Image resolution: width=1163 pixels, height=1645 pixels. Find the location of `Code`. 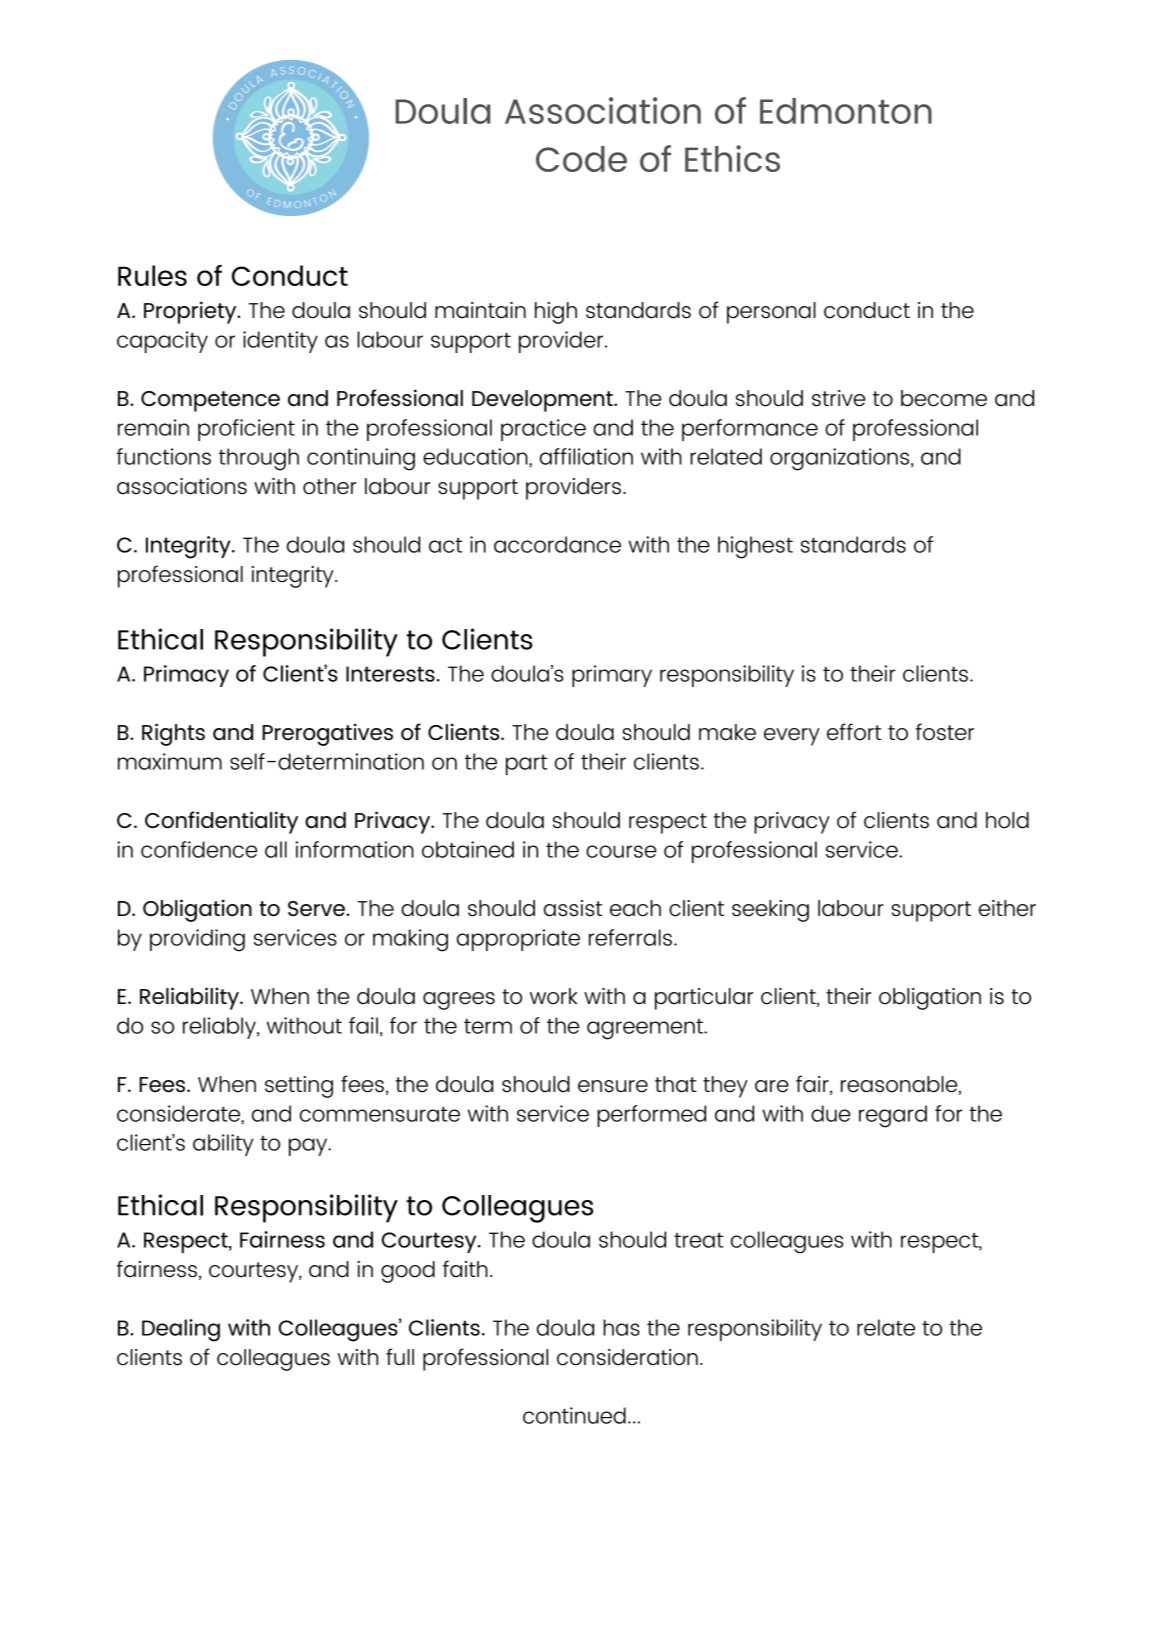

Code is located at coordinates (581, 159).
